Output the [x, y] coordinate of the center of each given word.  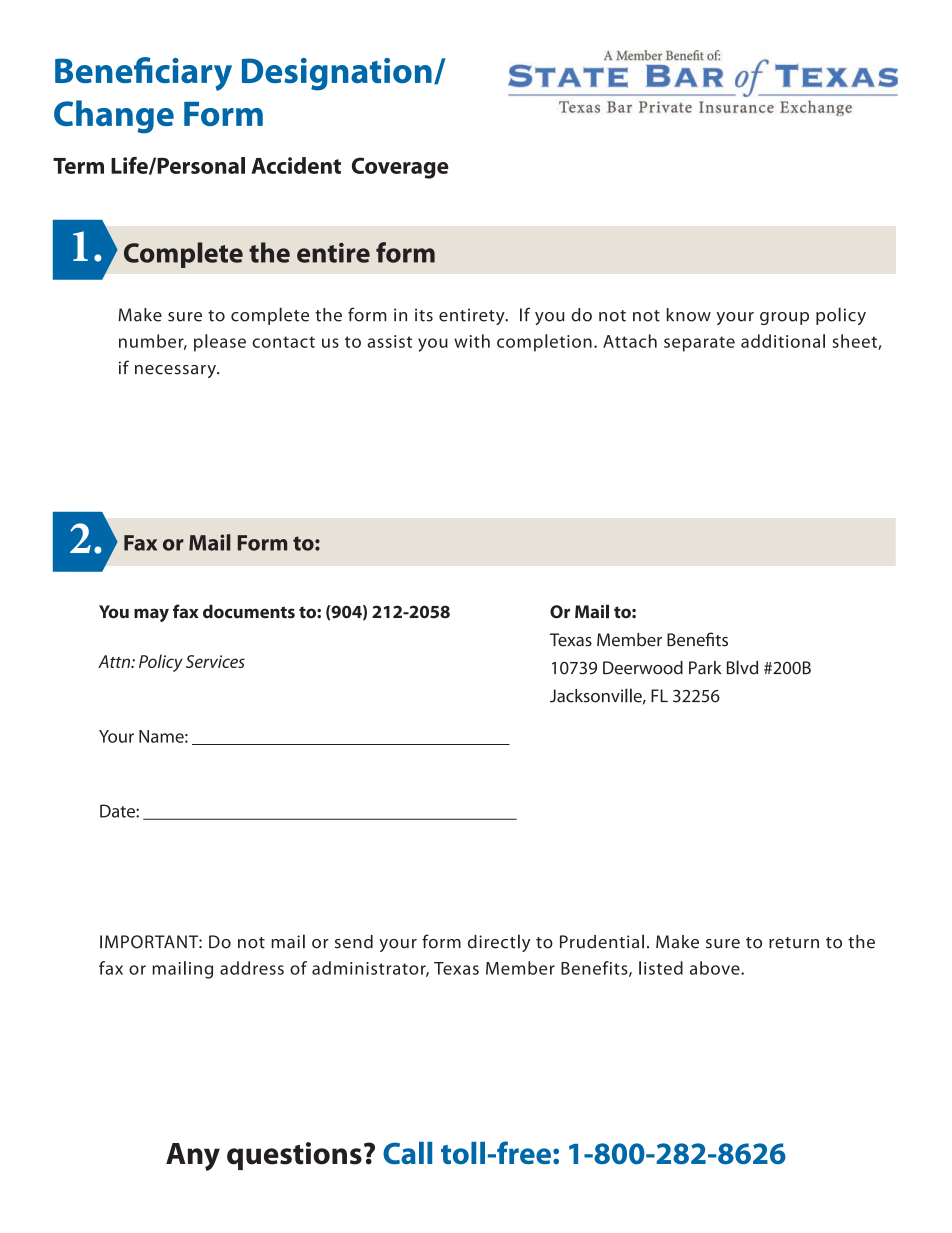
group [784, 318]
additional [783, 341]
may [151, 615]
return [794, 943]
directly [499, 943]
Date [118, 811]
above [716, 968]
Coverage [400, 168]
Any [193, 1157]
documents [249, 612]
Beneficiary [143, 74]
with [472, 341]
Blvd [742, 667]
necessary [176, 371]
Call [407, 1153]
